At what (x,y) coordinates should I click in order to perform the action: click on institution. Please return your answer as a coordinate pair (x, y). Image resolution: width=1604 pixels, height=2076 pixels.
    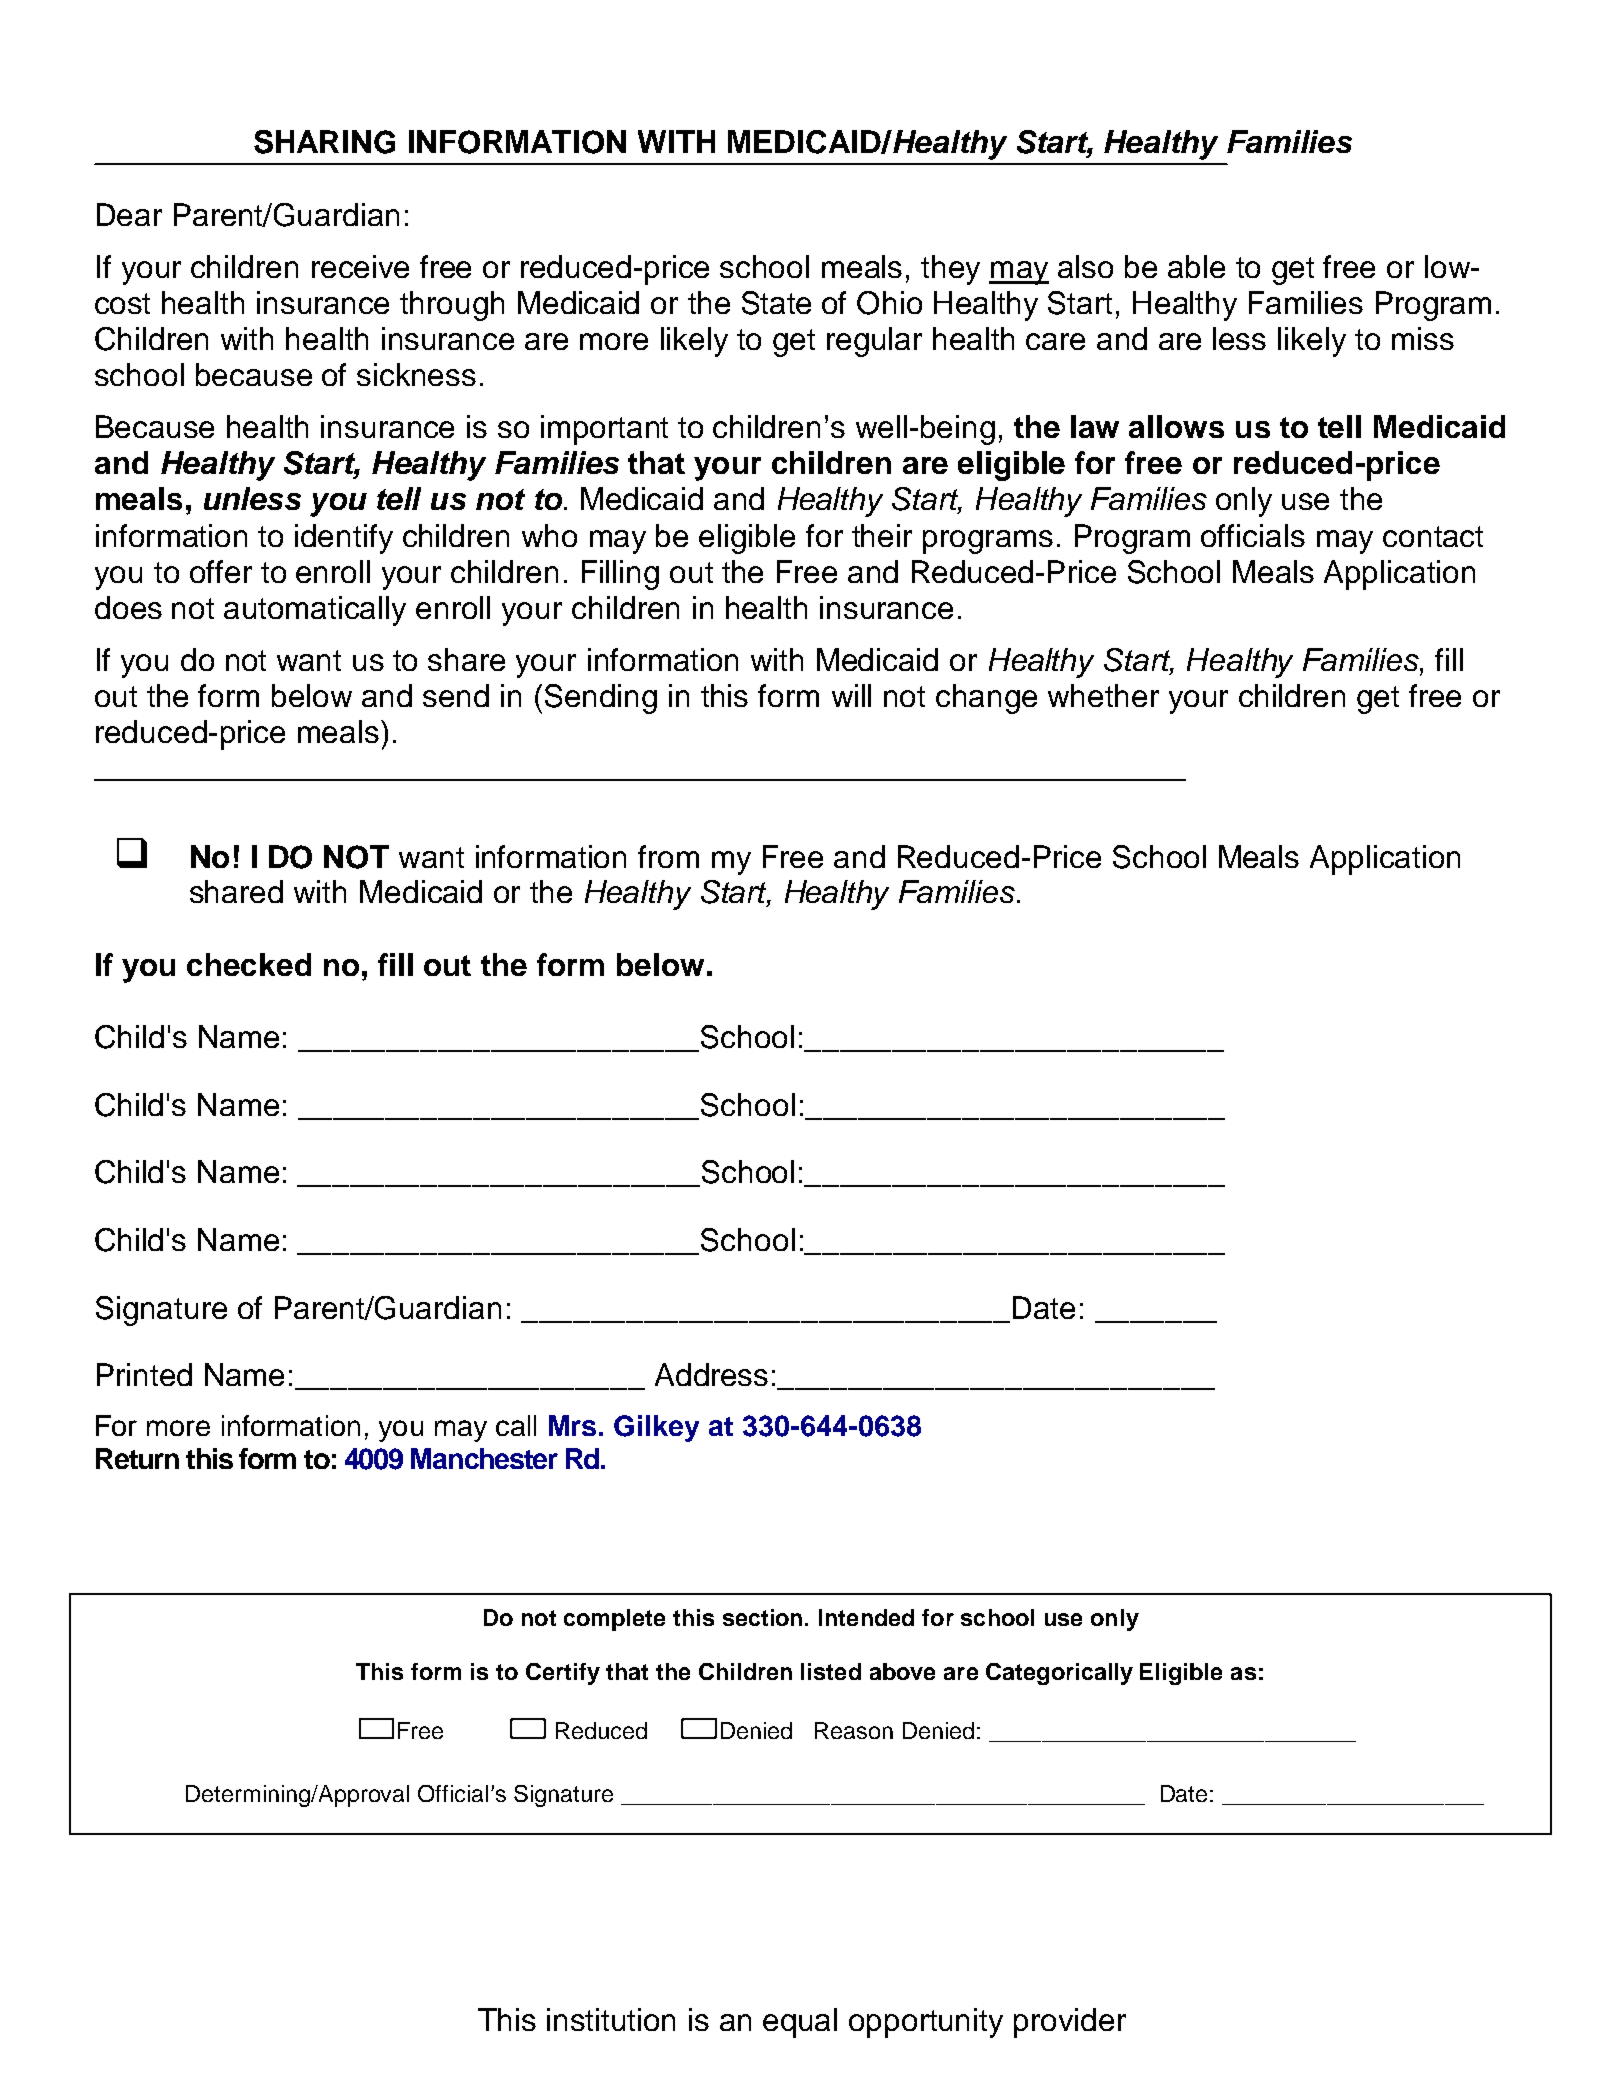
    Looking at the image, I should click on (611, 2019).
